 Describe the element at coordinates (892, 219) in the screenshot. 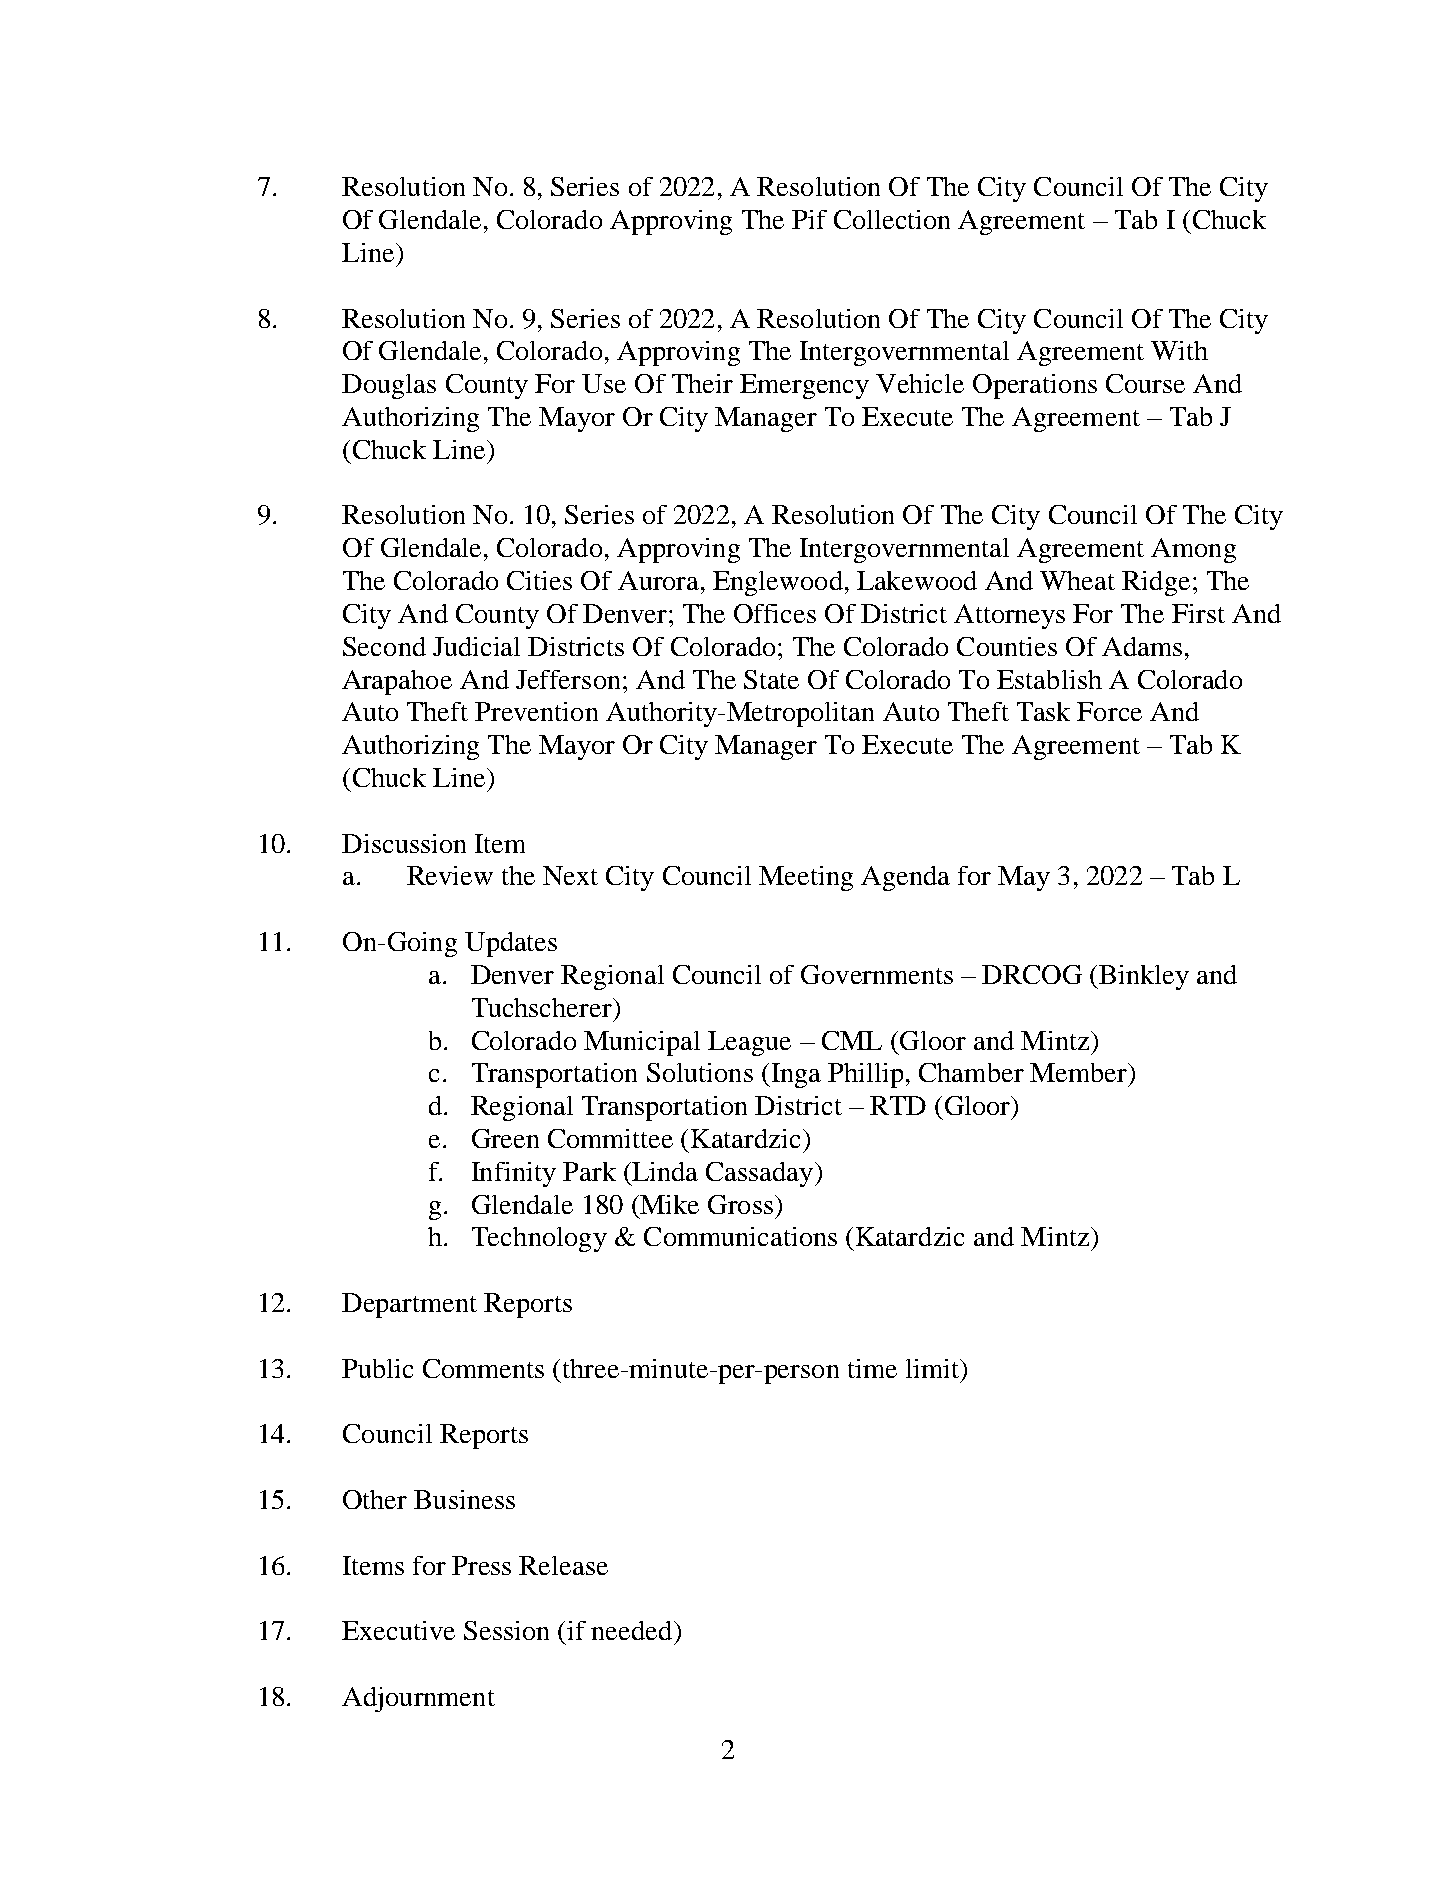

I see `Collection` at that location.
